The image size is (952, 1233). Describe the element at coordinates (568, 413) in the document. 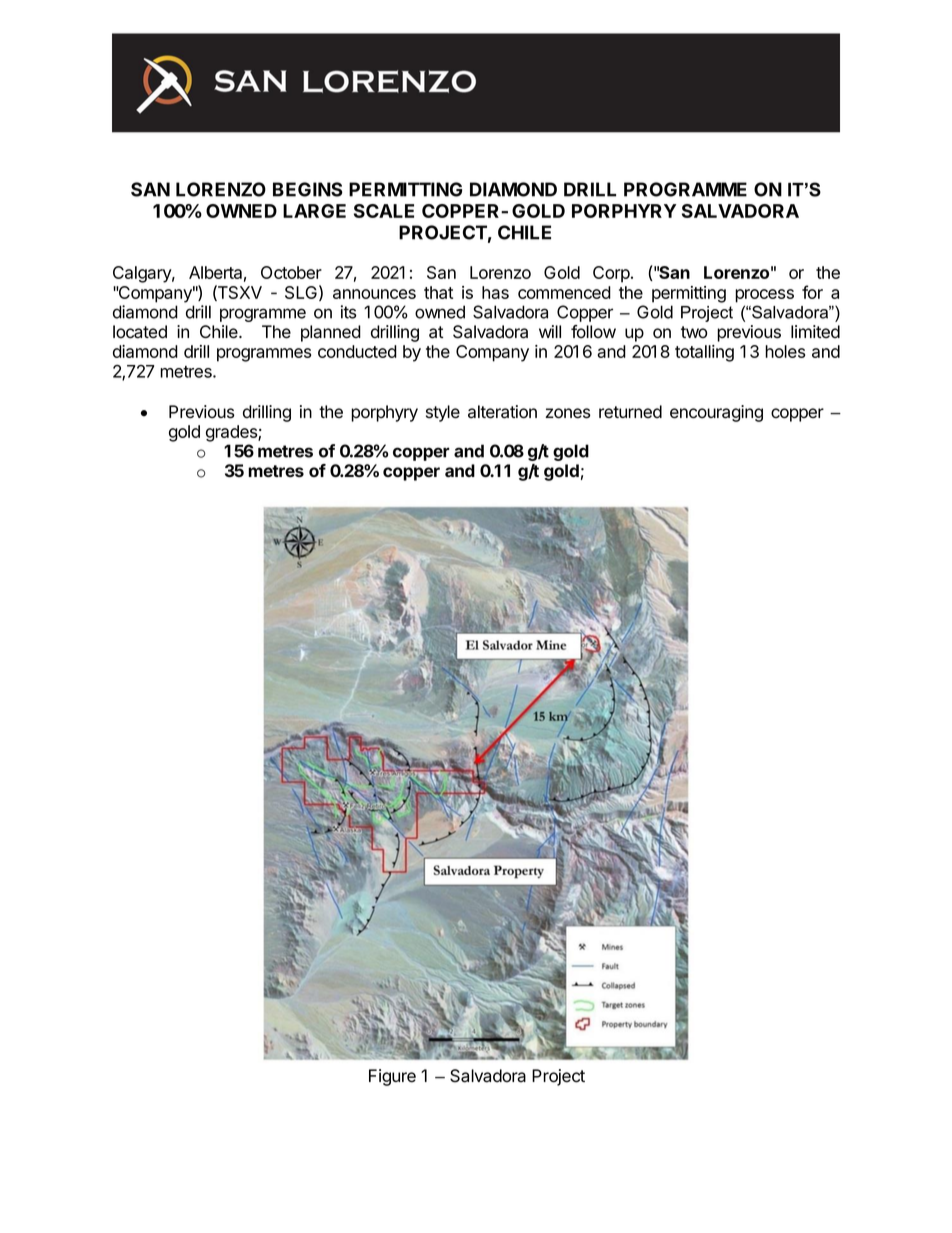

I see `zones` at that location.
